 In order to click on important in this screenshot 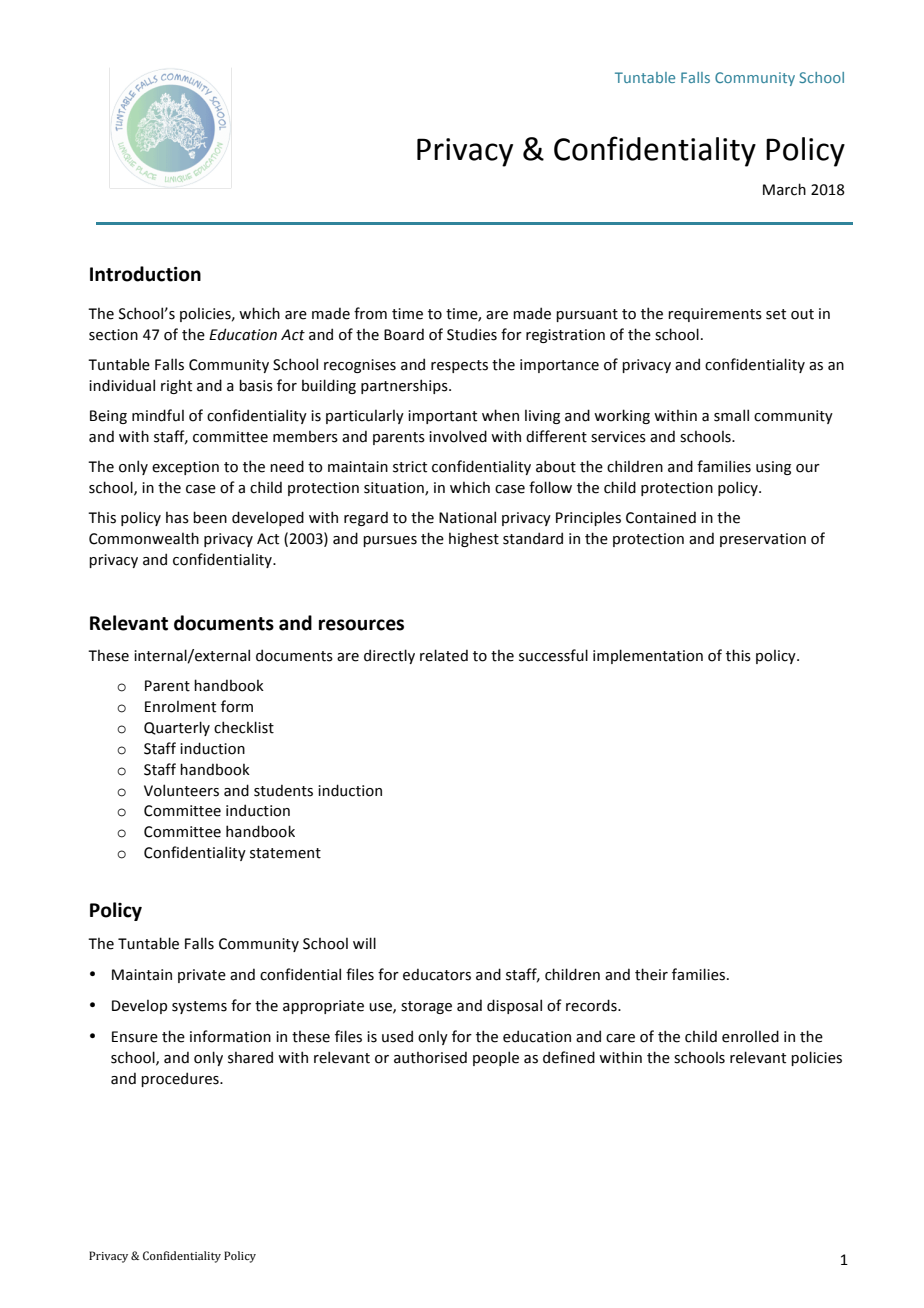, I will do `click(442, 417)`.
